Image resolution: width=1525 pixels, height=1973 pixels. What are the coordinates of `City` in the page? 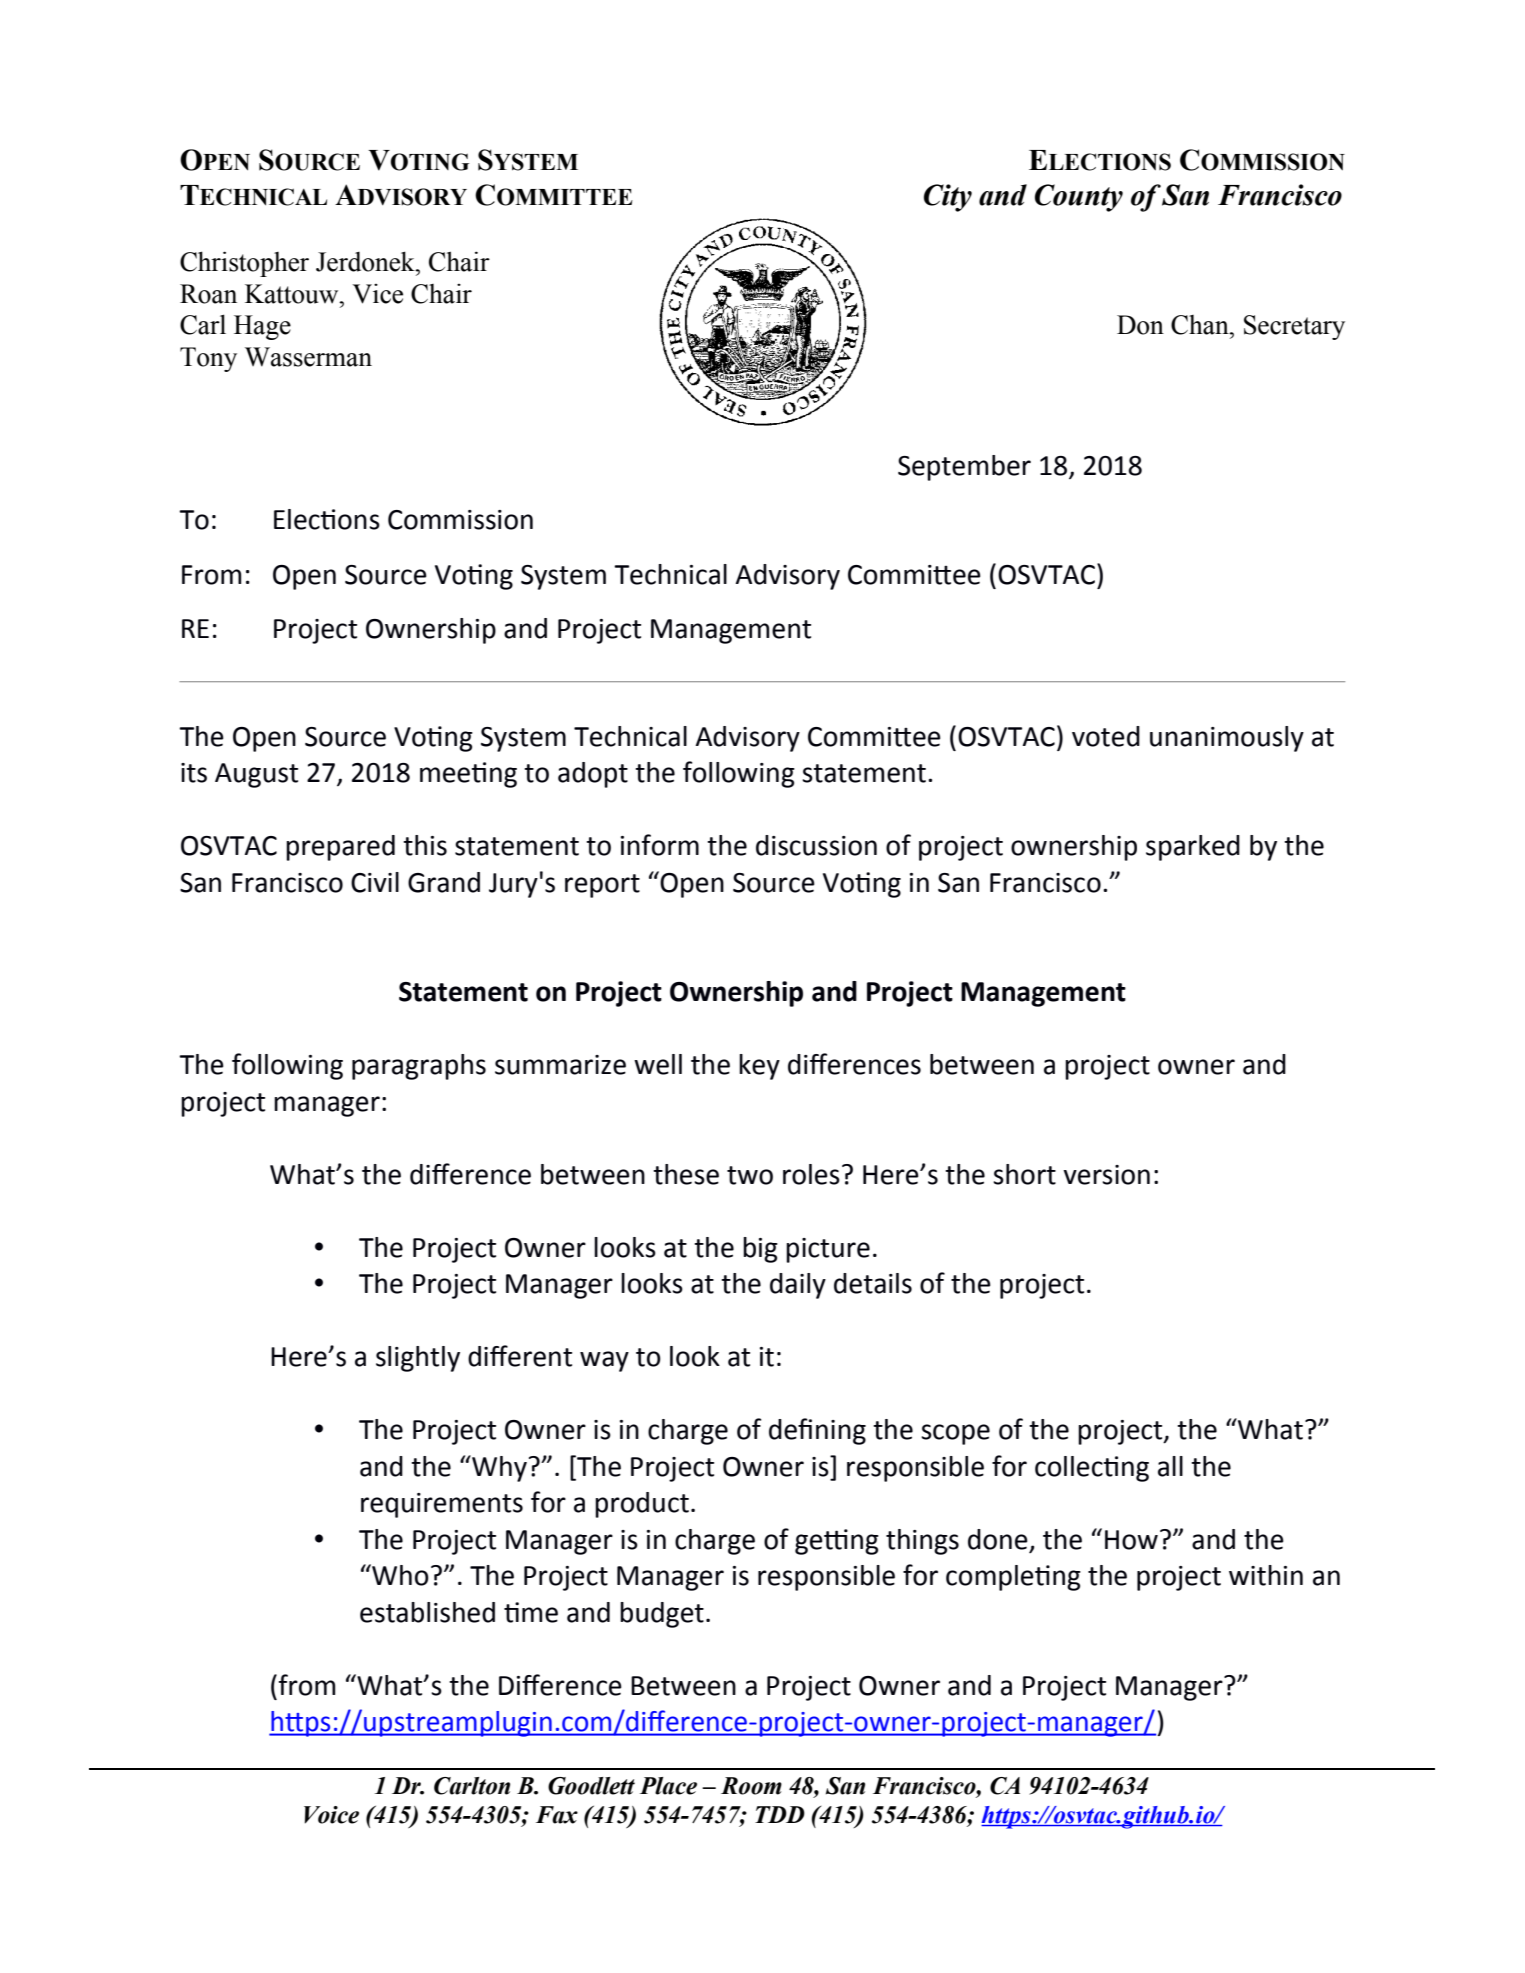 It's located at (948, 198).
